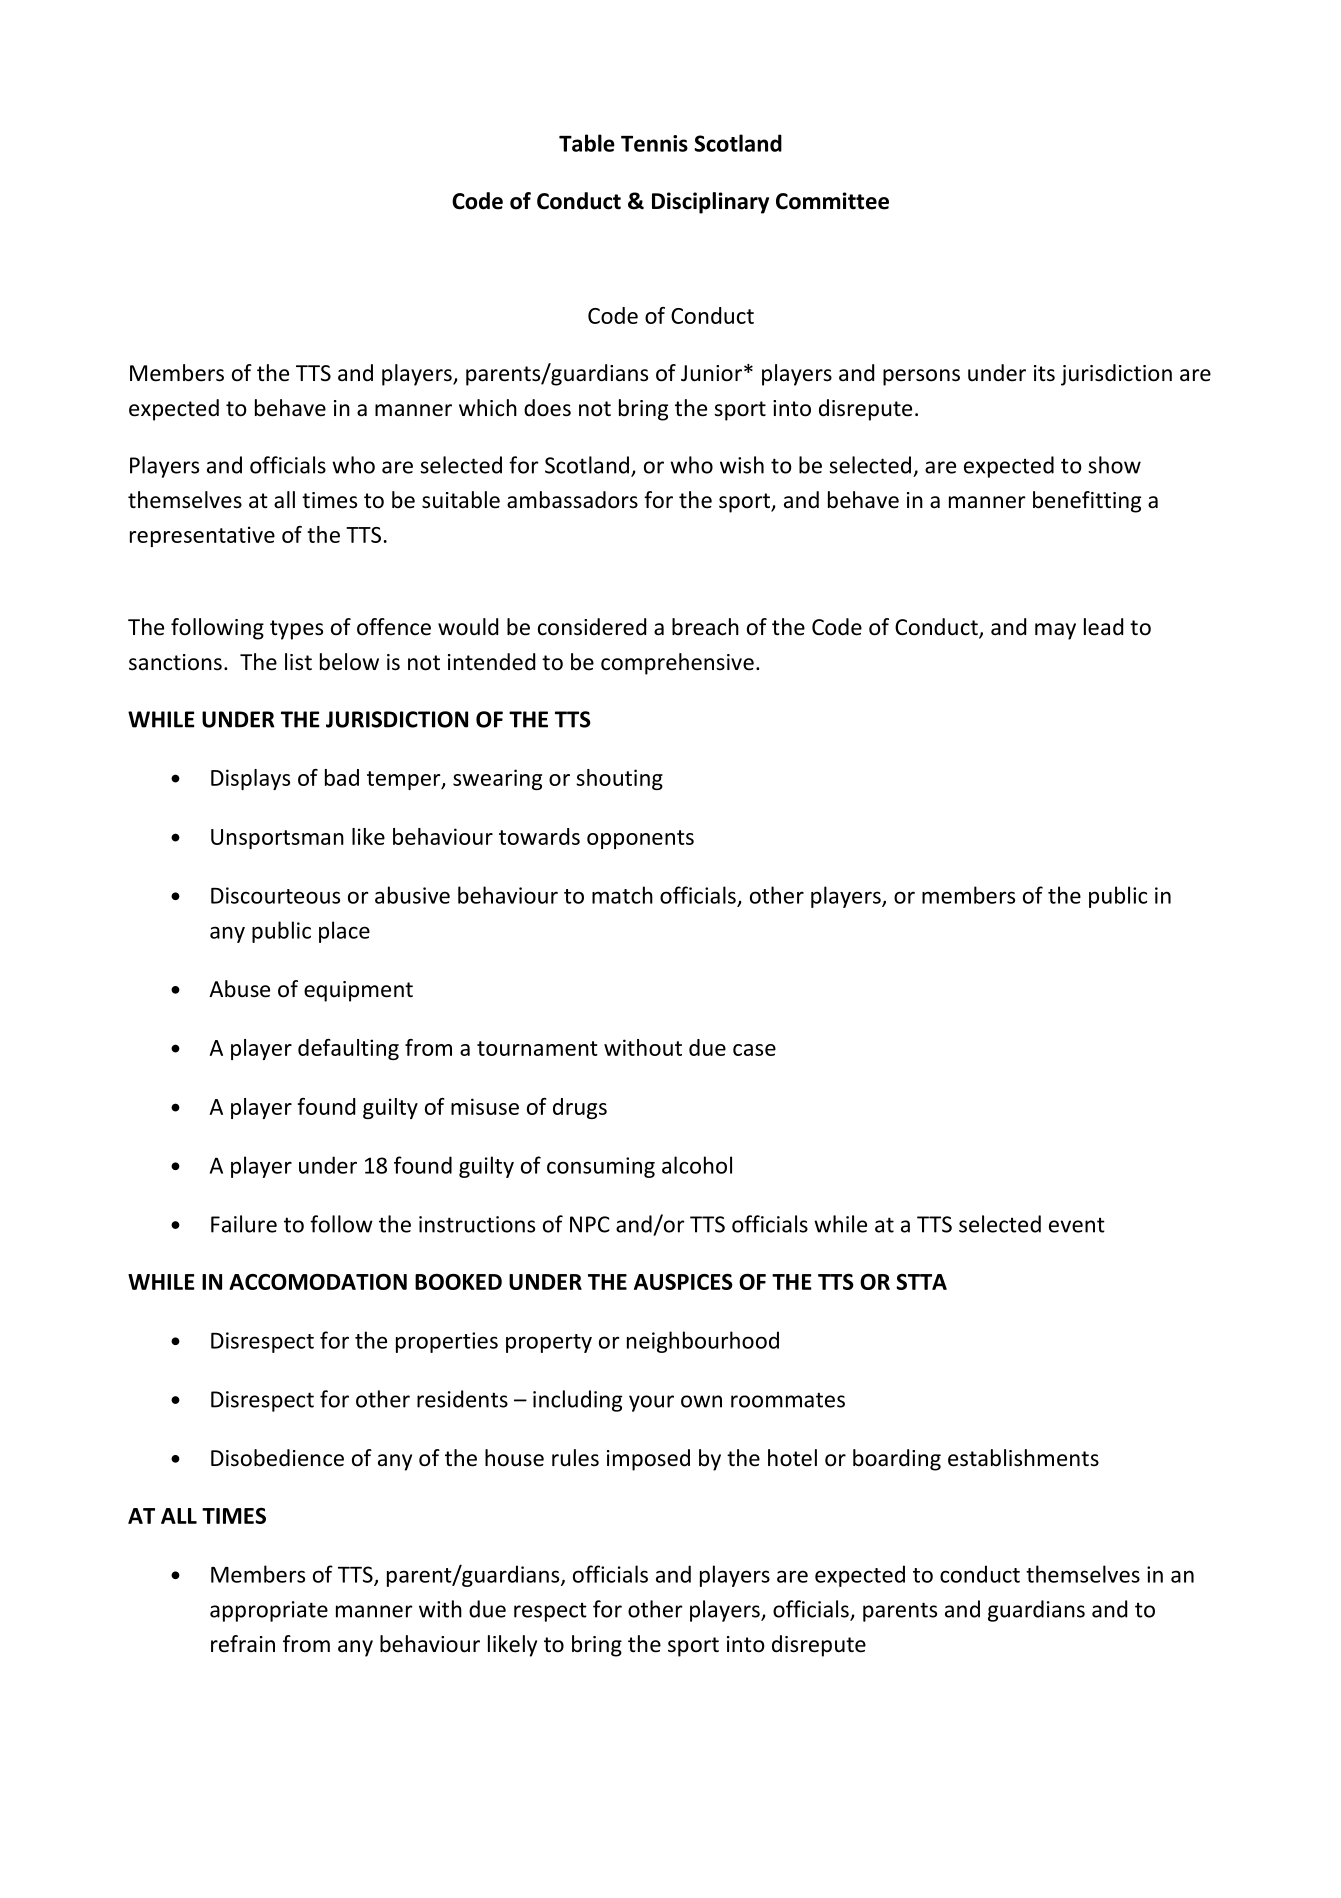  I want to click on case, so click(754, 1050).
